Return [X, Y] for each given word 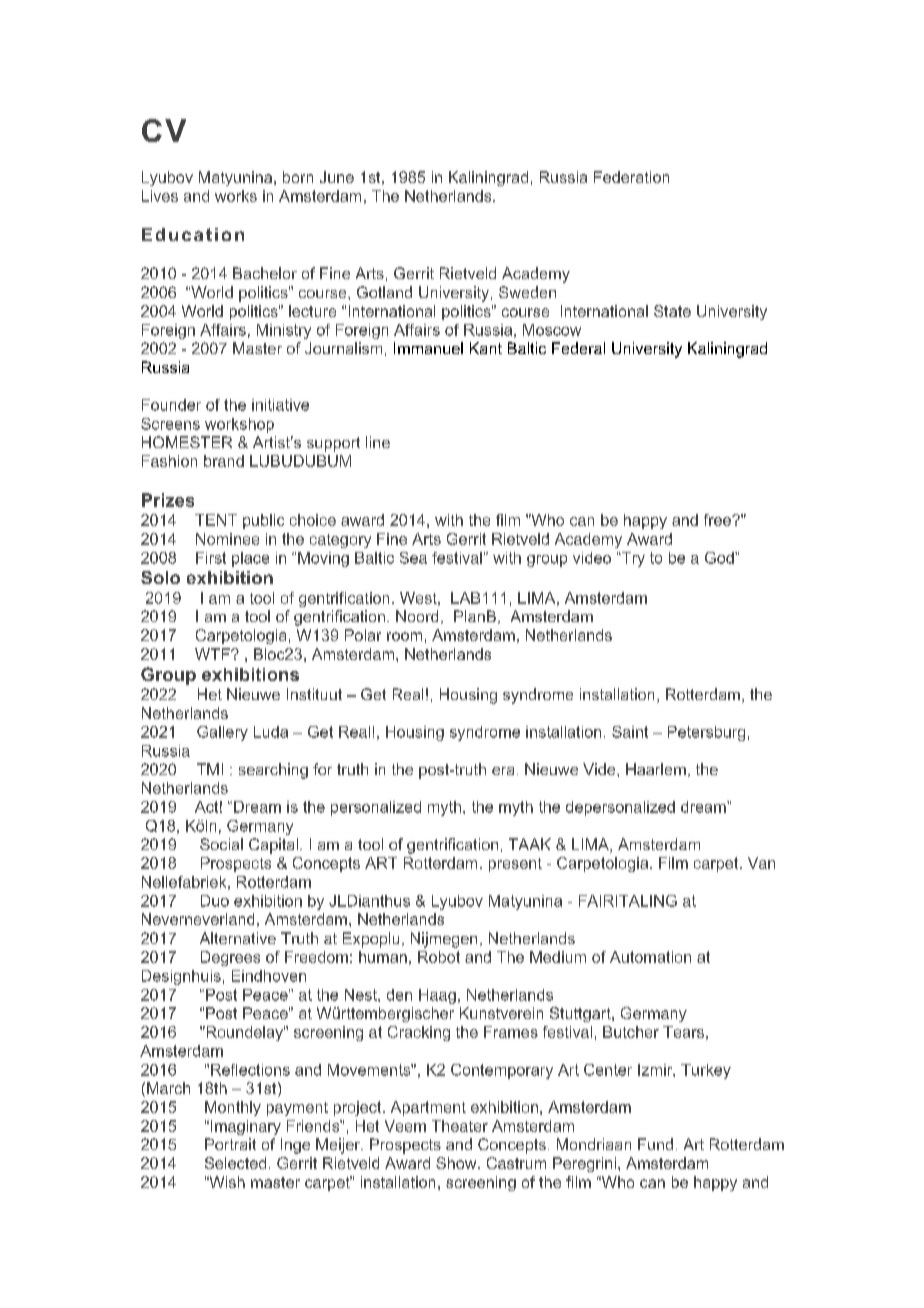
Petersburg [706, 733]
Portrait [230, 1144]
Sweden [527, 292]
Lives [160, 196]
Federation [631, 177]
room [404, 636]
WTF [213, 654]
